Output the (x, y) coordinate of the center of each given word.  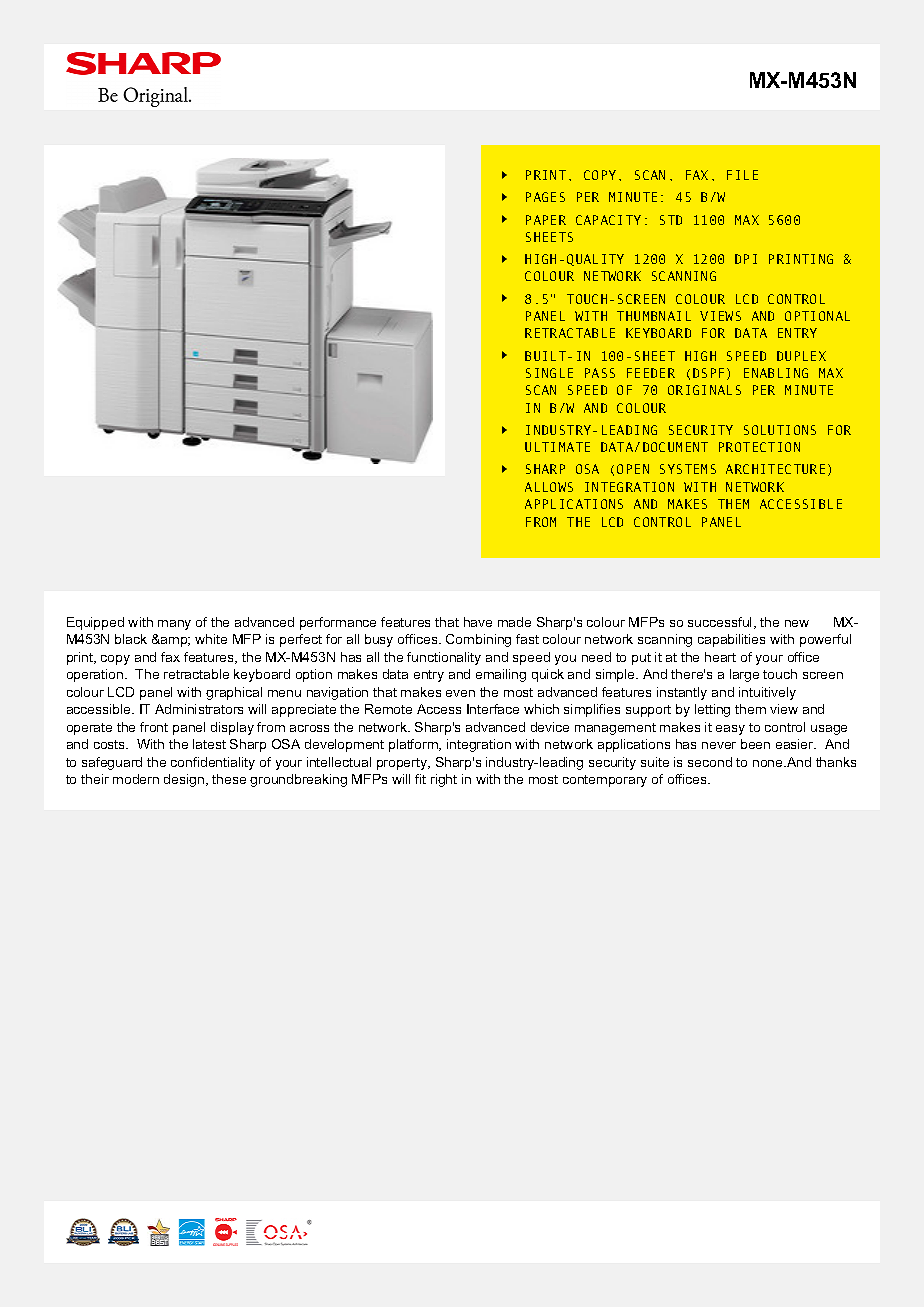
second (710, 762)
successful (721, 623)
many (174, 625)
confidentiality (213, 763)
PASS (600, 373)
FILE (742, 175)
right (444, 780)
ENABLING (776, 373)
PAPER (546, 220)
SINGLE (549, 373)
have (478, 622)
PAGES (545, 197)
